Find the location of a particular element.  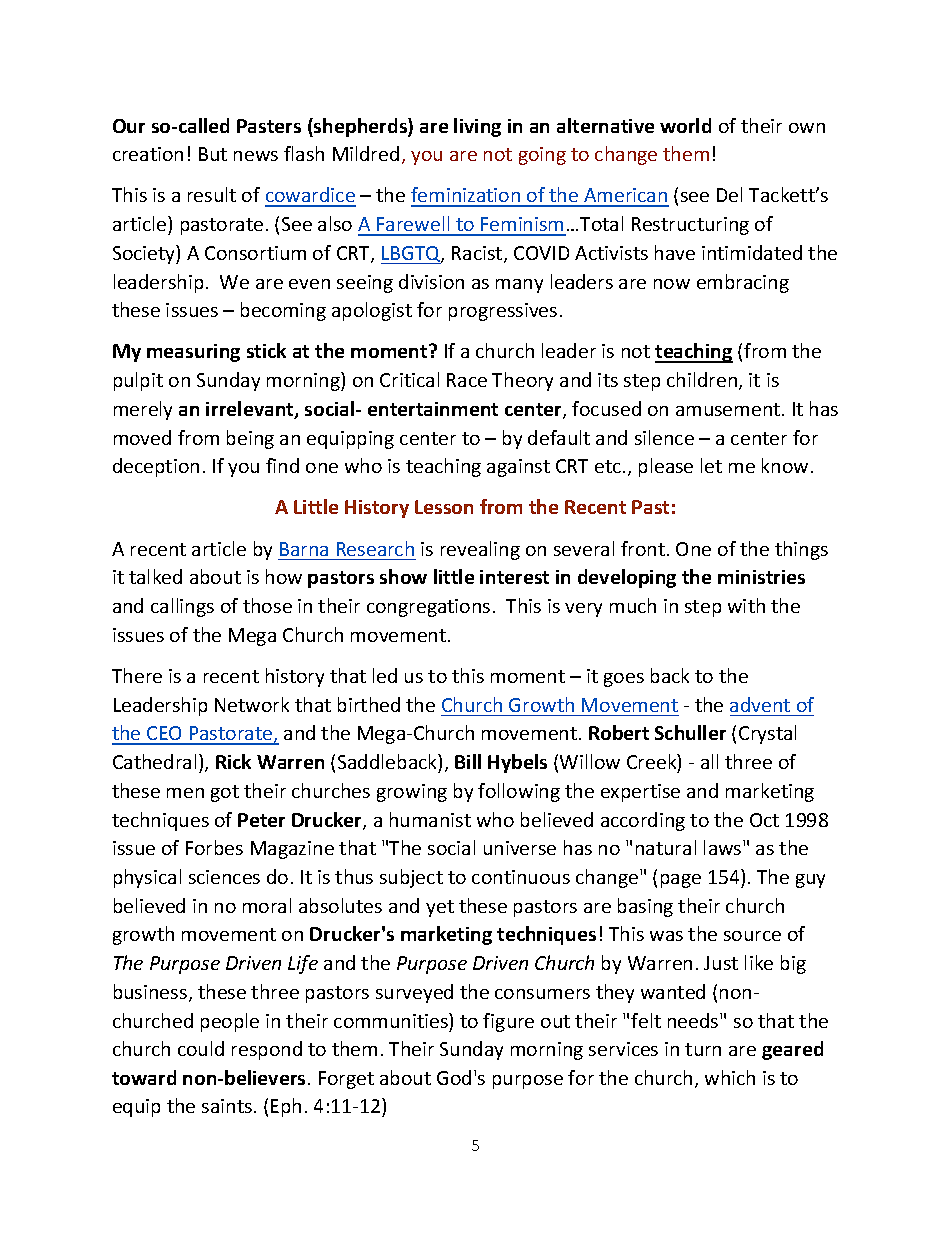

Del is located at coordinates (729, 194).
